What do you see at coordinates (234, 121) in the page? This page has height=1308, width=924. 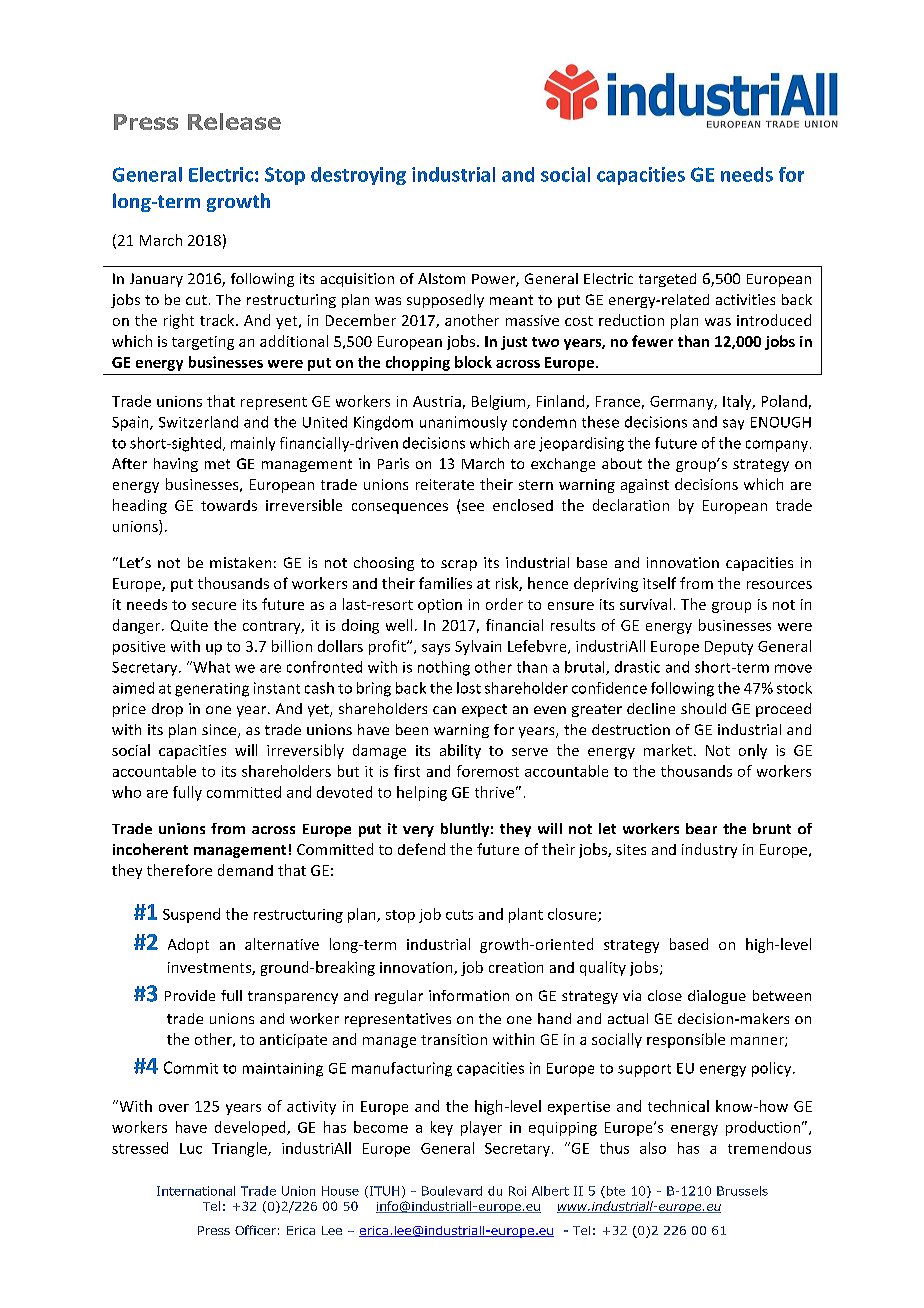 I see `Release` at bounding box center [234, 121].
